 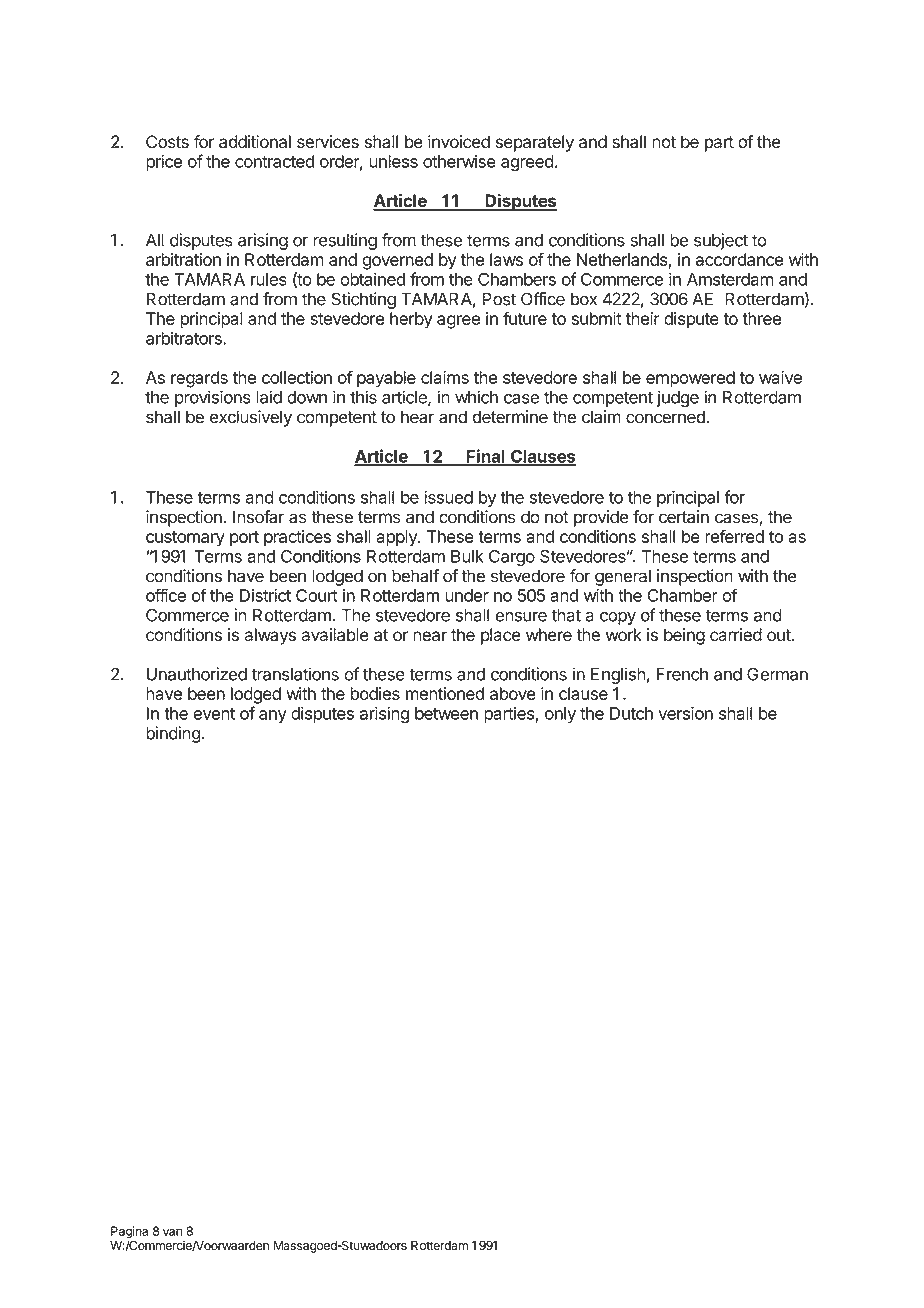 What do you see at coordinates (721, 241) in the screenshot?
I see `subject` at bounding box center [721, 241].
